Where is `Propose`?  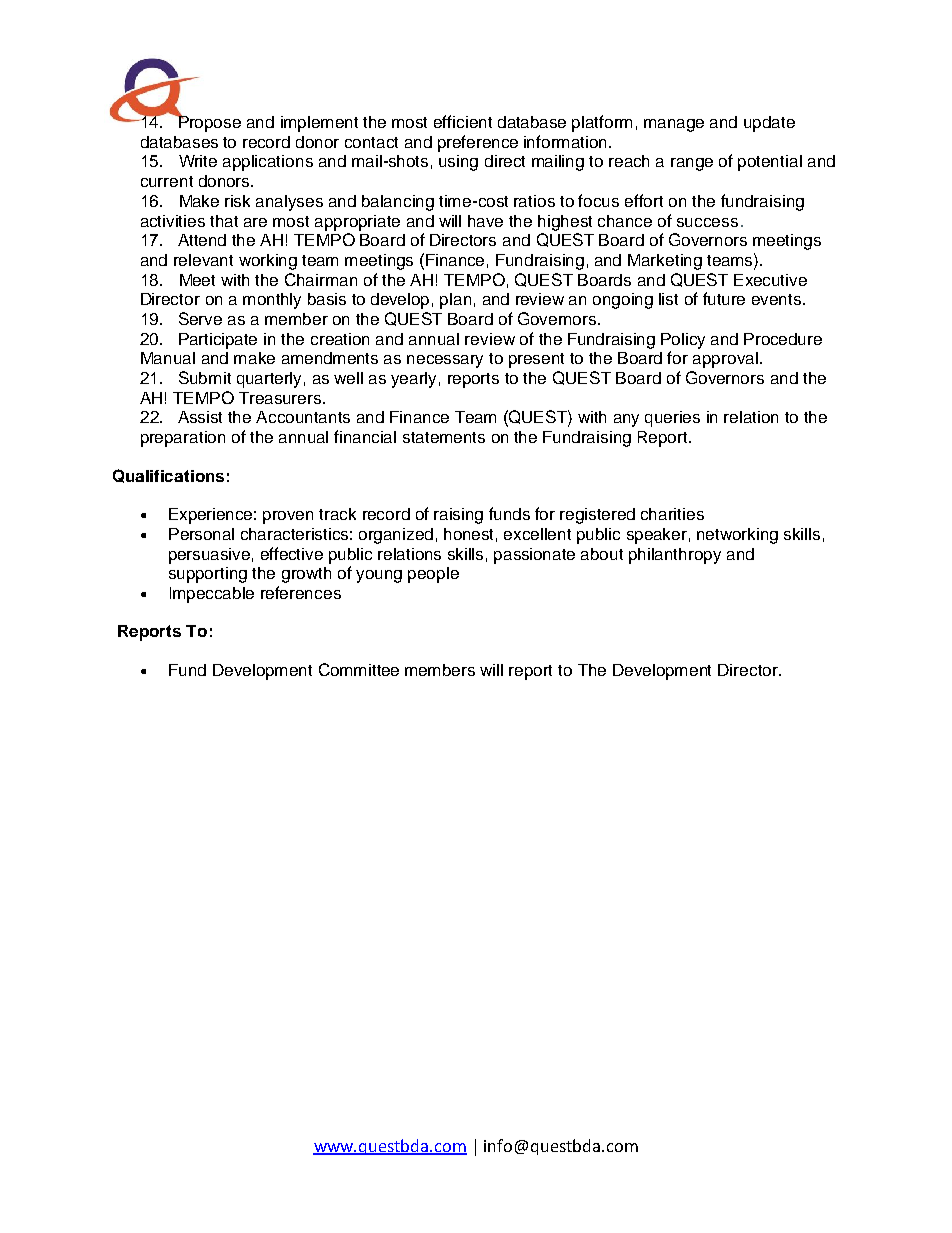
Propose is located at coordinates (209, 122).
